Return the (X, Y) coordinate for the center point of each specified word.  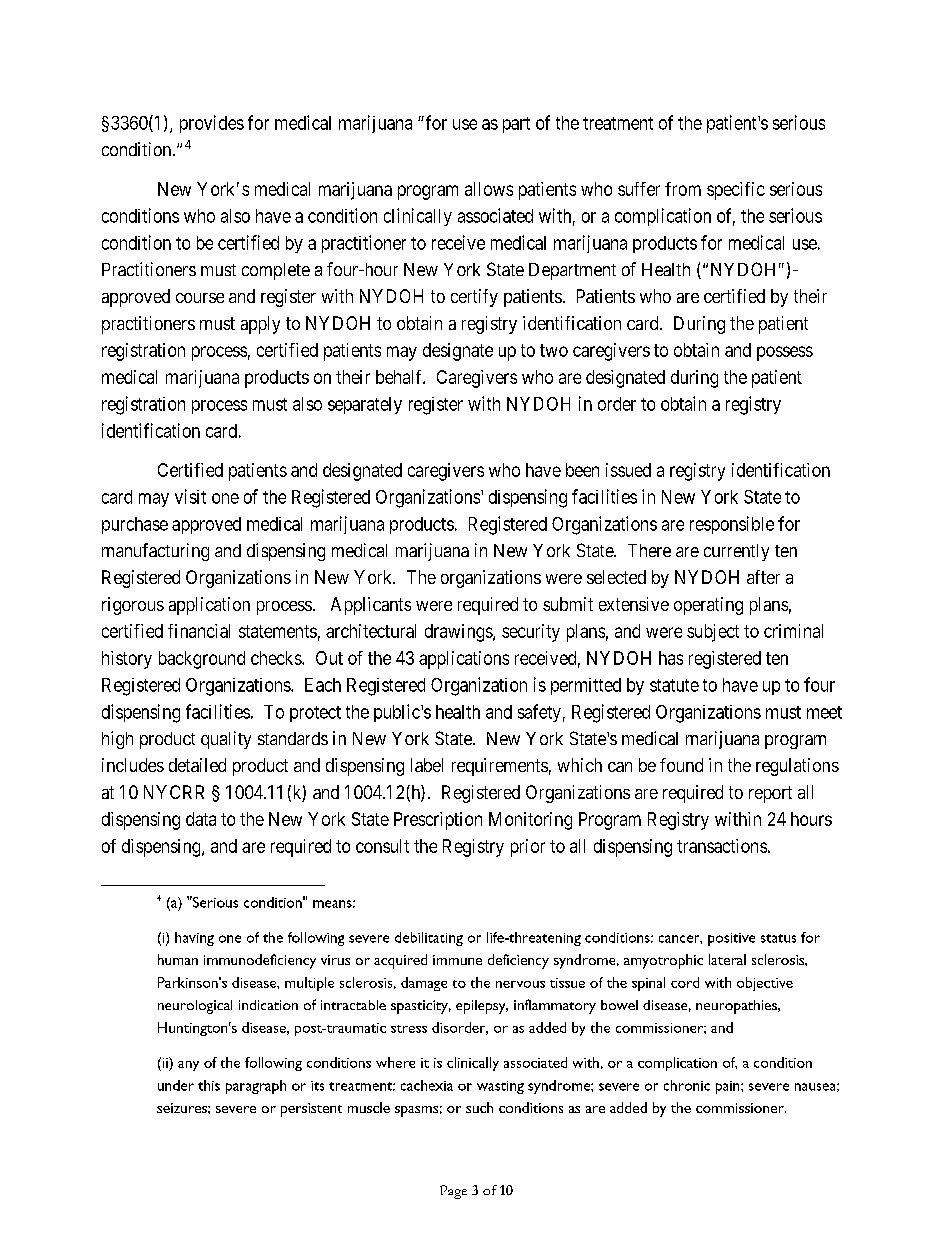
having (194, 939)
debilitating (429, 939)
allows (489, 189)
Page (453, 1192)
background (202, 660)
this (209, 1085)
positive (731, 939)
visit (190, 496)
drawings (459, 633)
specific (736, 191)
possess (785, 353)
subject (713, 633)
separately (365, 405)
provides (212, 124)
